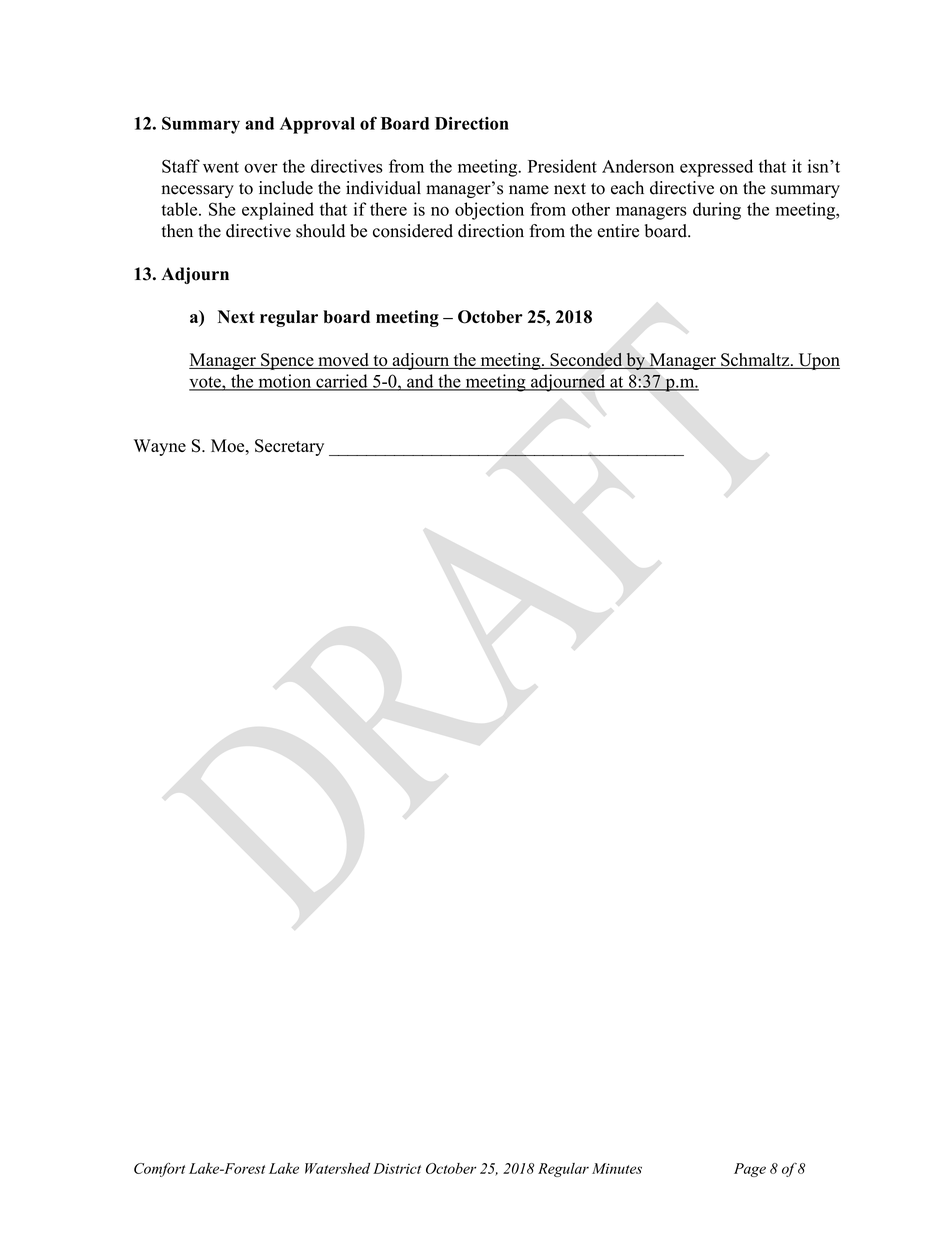 The image size is (952, 1233). Describe the element at coordinates (618, 231) in the screenshot. I see `entire` at that location.
